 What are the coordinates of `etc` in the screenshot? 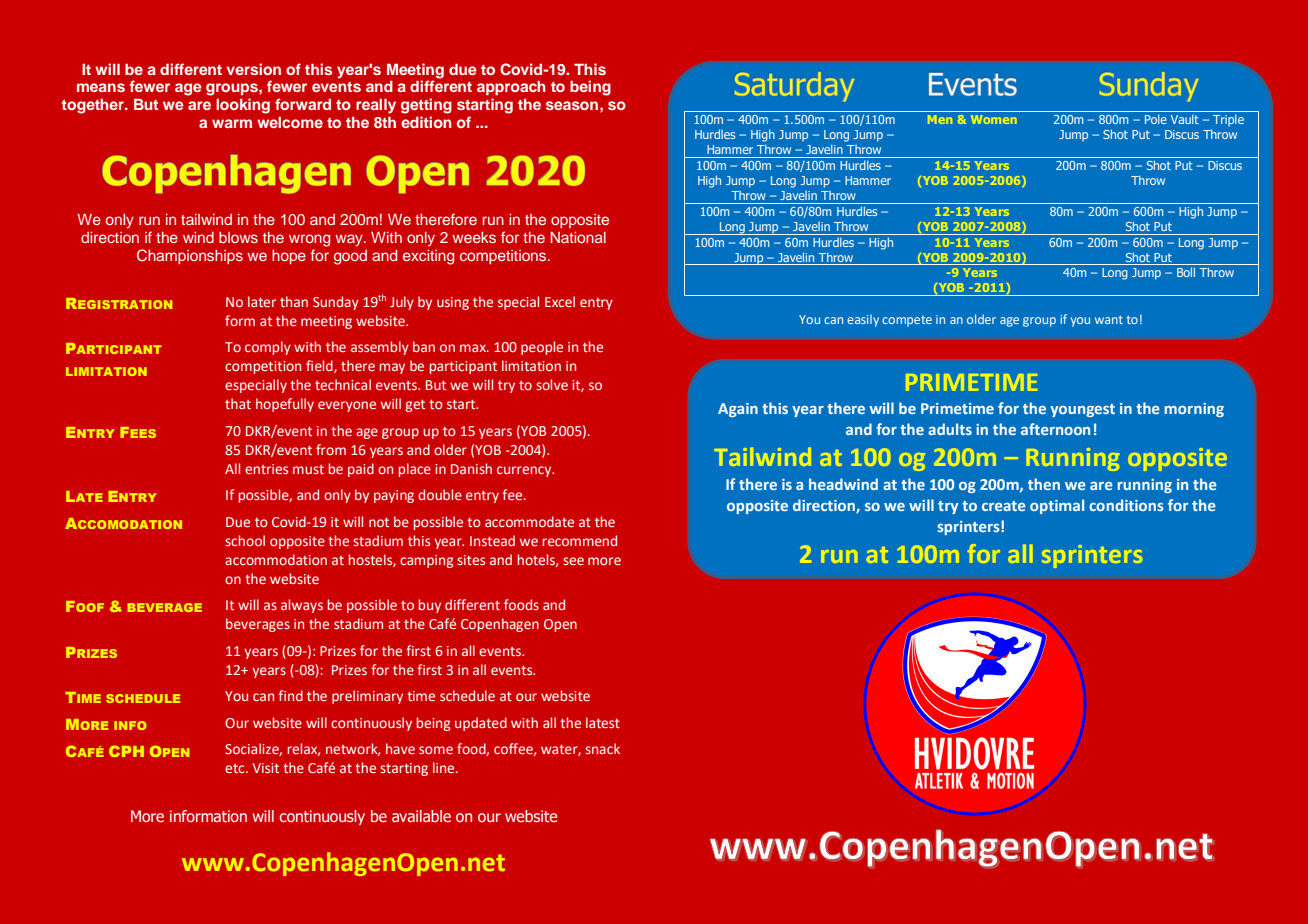 It's located at (236, 768).
